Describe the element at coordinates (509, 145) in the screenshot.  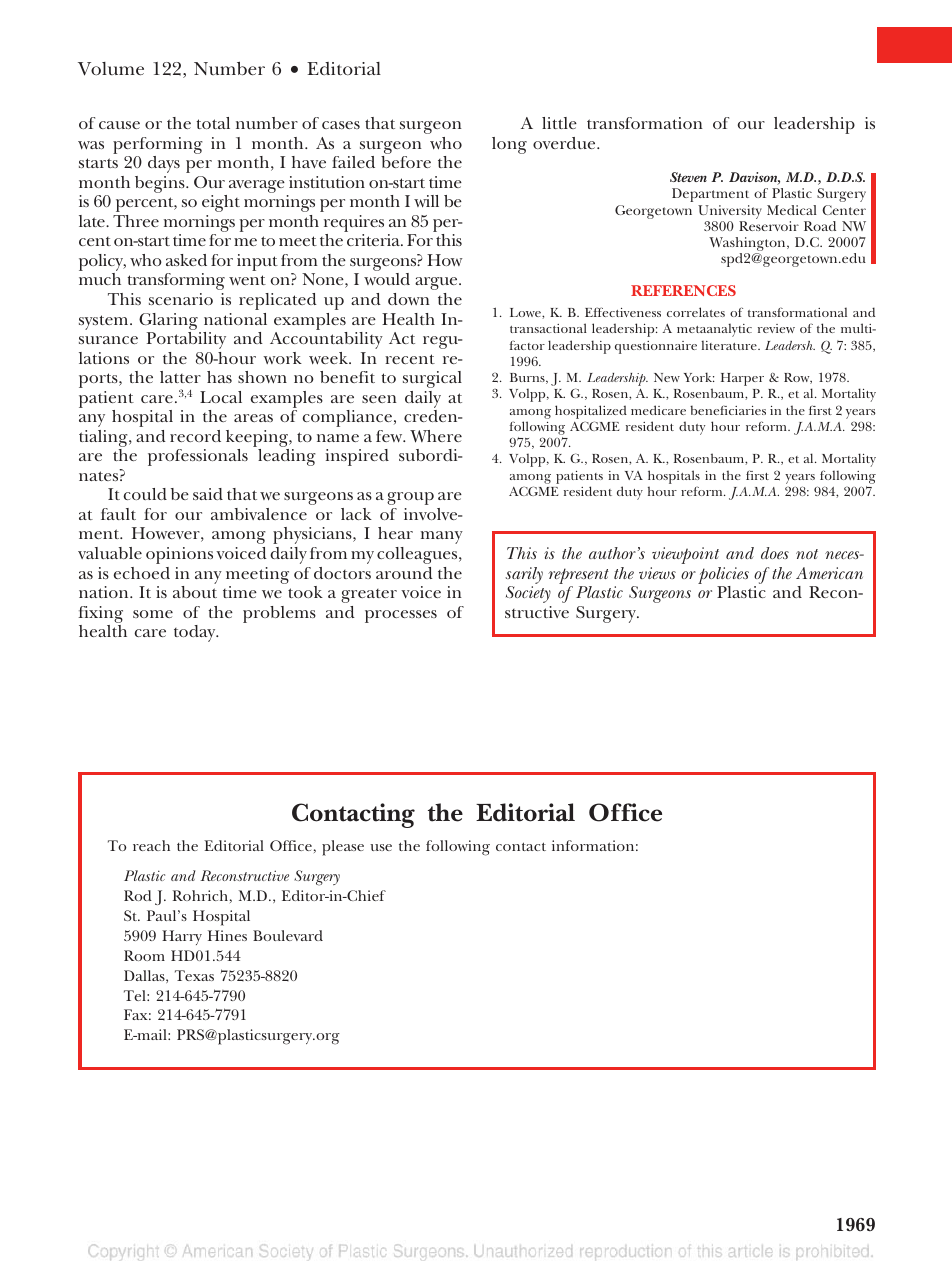
I see `long` at that location.
